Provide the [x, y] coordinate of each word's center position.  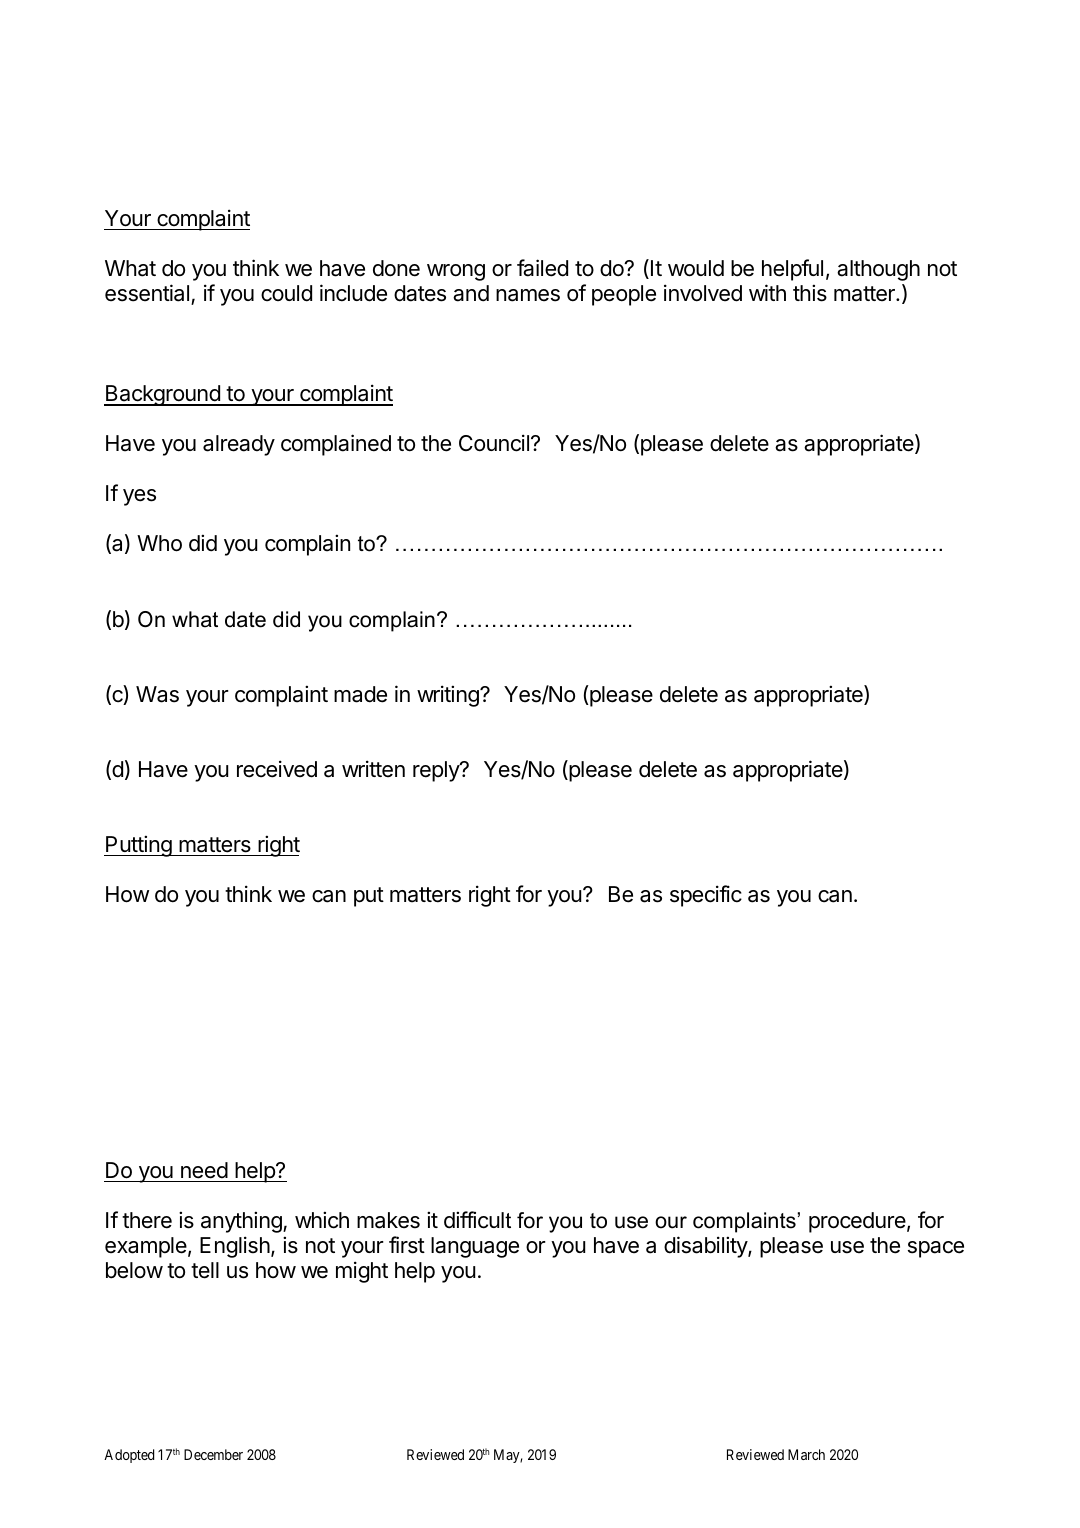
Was [157, 694]
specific [706, 896]
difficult [477, 1220]
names [528, 295]
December [213, 1454]
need [204, 1170]
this [810, 293]
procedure [857, 1222]
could [286, 293]
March [806, 1454]
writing [449, 696]
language [475, 1247]
